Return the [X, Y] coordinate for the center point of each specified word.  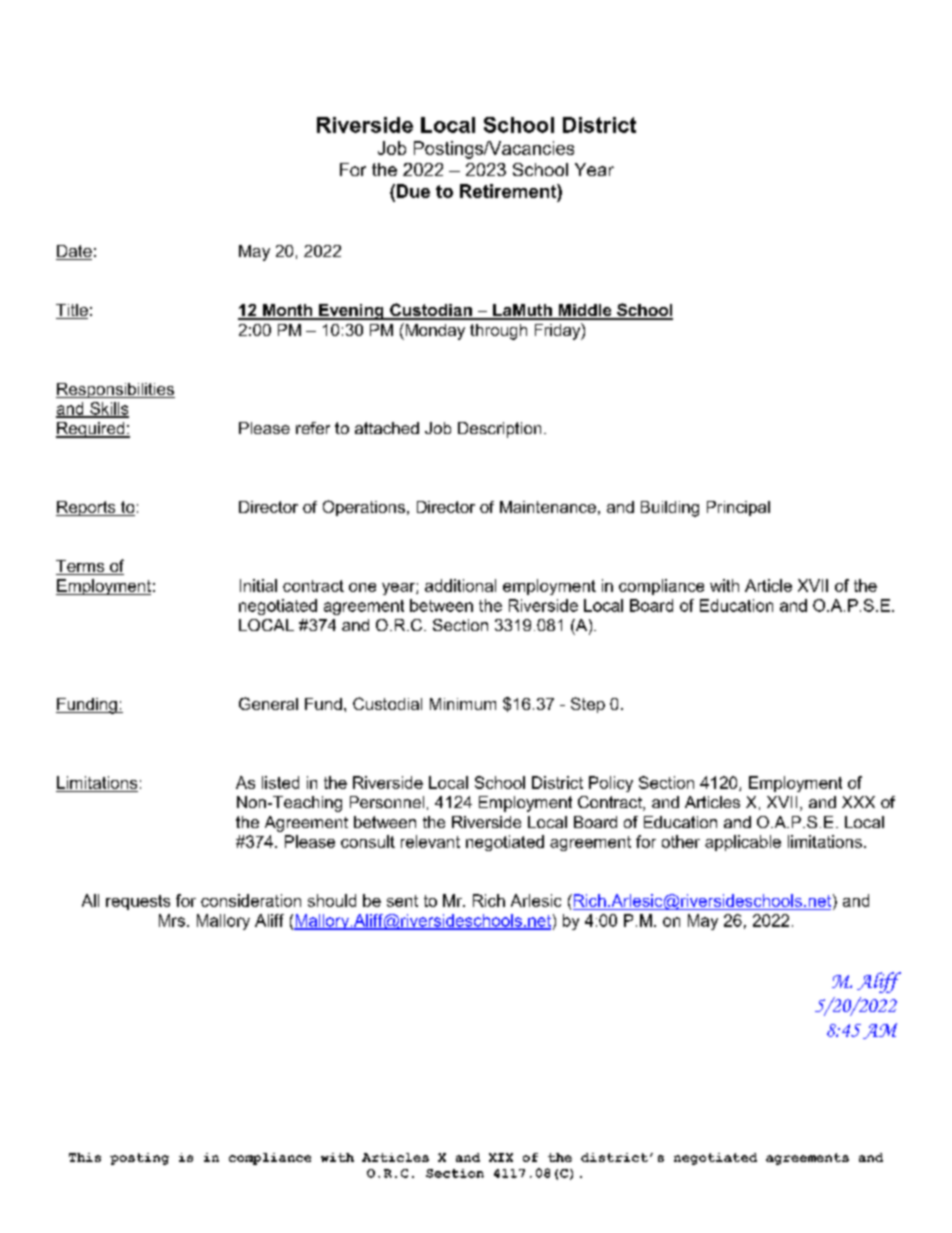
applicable [743, 843]
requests [138, 902]
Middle [585, 311]
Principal [738, 508]
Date [74, 252]
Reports [87, 508]
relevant [430, 841]
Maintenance [548, 507]
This [85, 1157]
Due [412, 191]
